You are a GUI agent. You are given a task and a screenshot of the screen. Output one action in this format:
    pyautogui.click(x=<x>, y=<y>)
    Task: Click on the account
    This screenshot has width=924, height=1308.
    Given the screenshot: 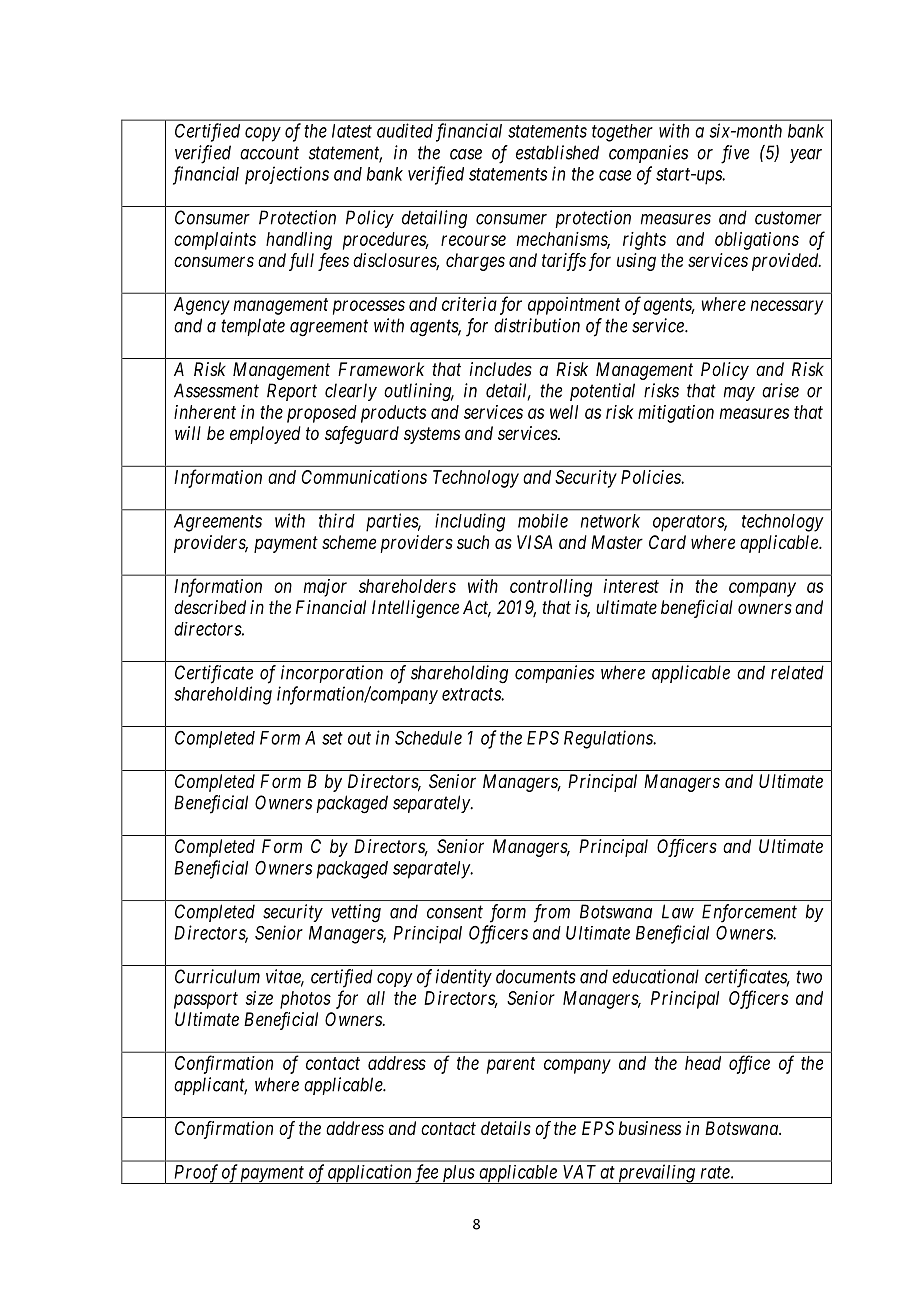 What is the action you would take?
    pyautogui.click(x=269, y=153)
